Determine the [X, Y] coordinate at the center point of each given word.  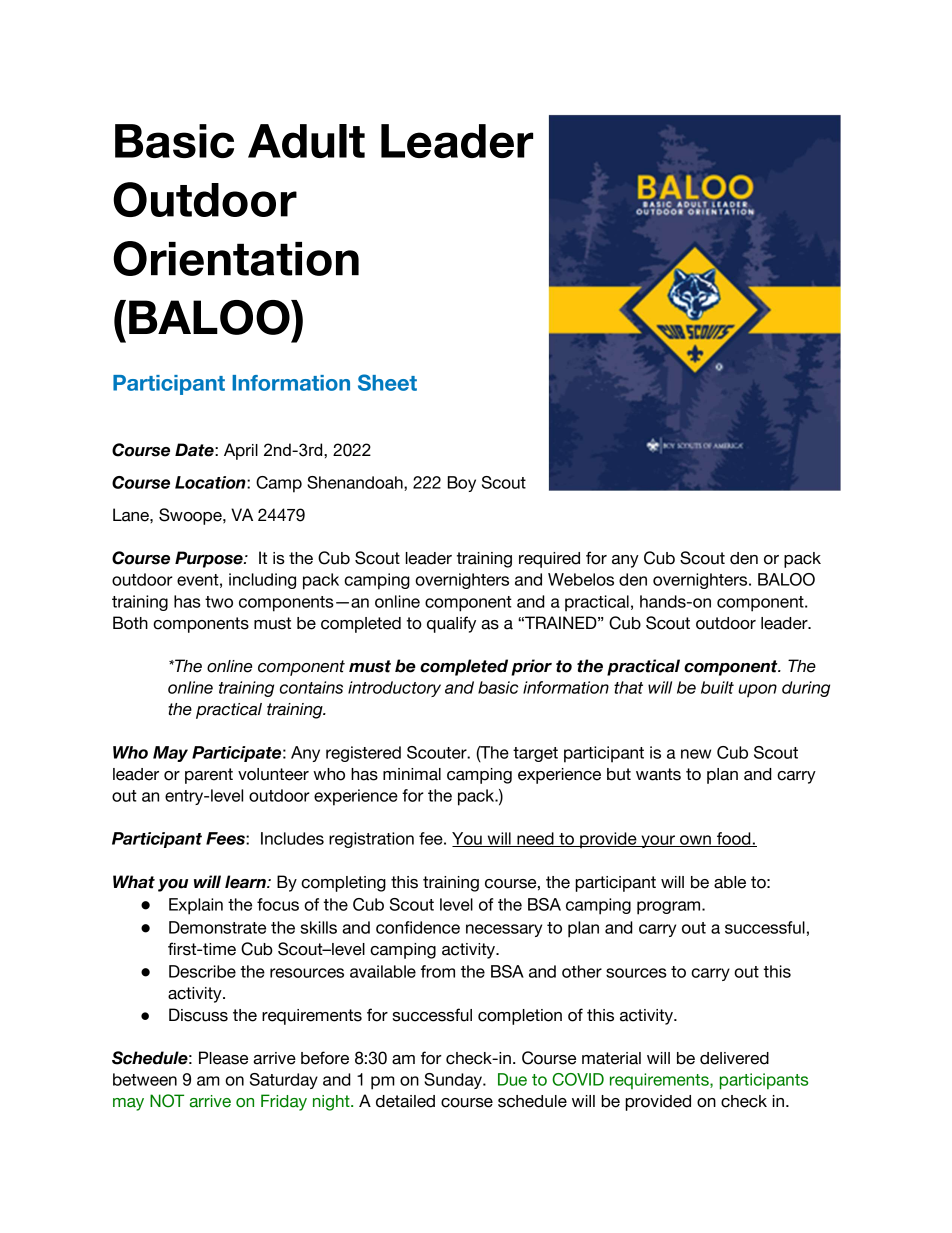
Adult [306, 141]
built [717, 687]
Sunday [454, 1081]
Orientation [236, 258]
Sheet [387, 382]
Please [223, 1058]
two [219, 602]
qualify [451, 624]
